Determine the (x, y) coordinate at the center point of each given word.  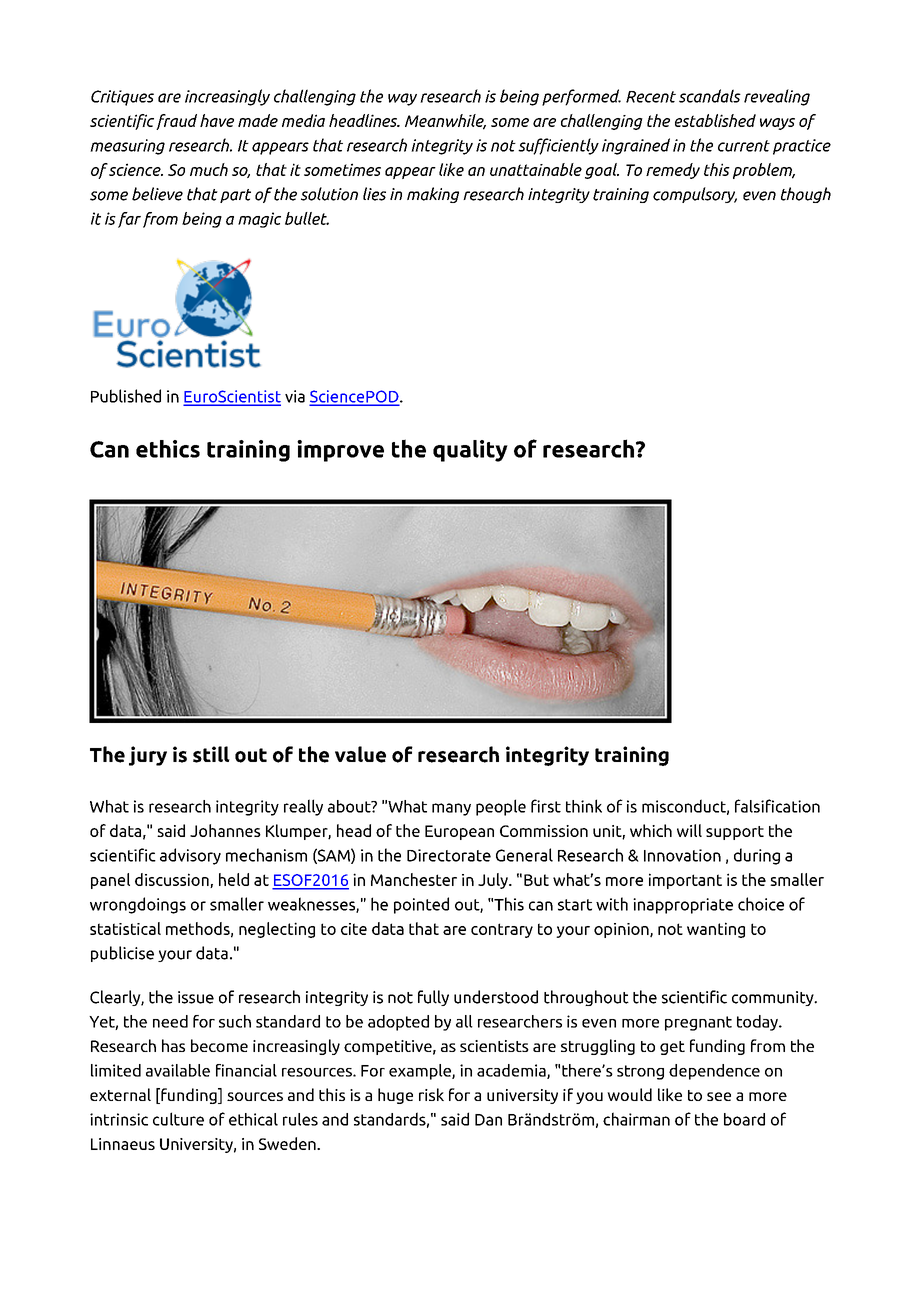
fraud (176, 122)
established (715, 120)
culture (178, 1119)
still (211, 754)
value (360, 754)
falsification (777, 806)
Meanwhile (445, 121)
